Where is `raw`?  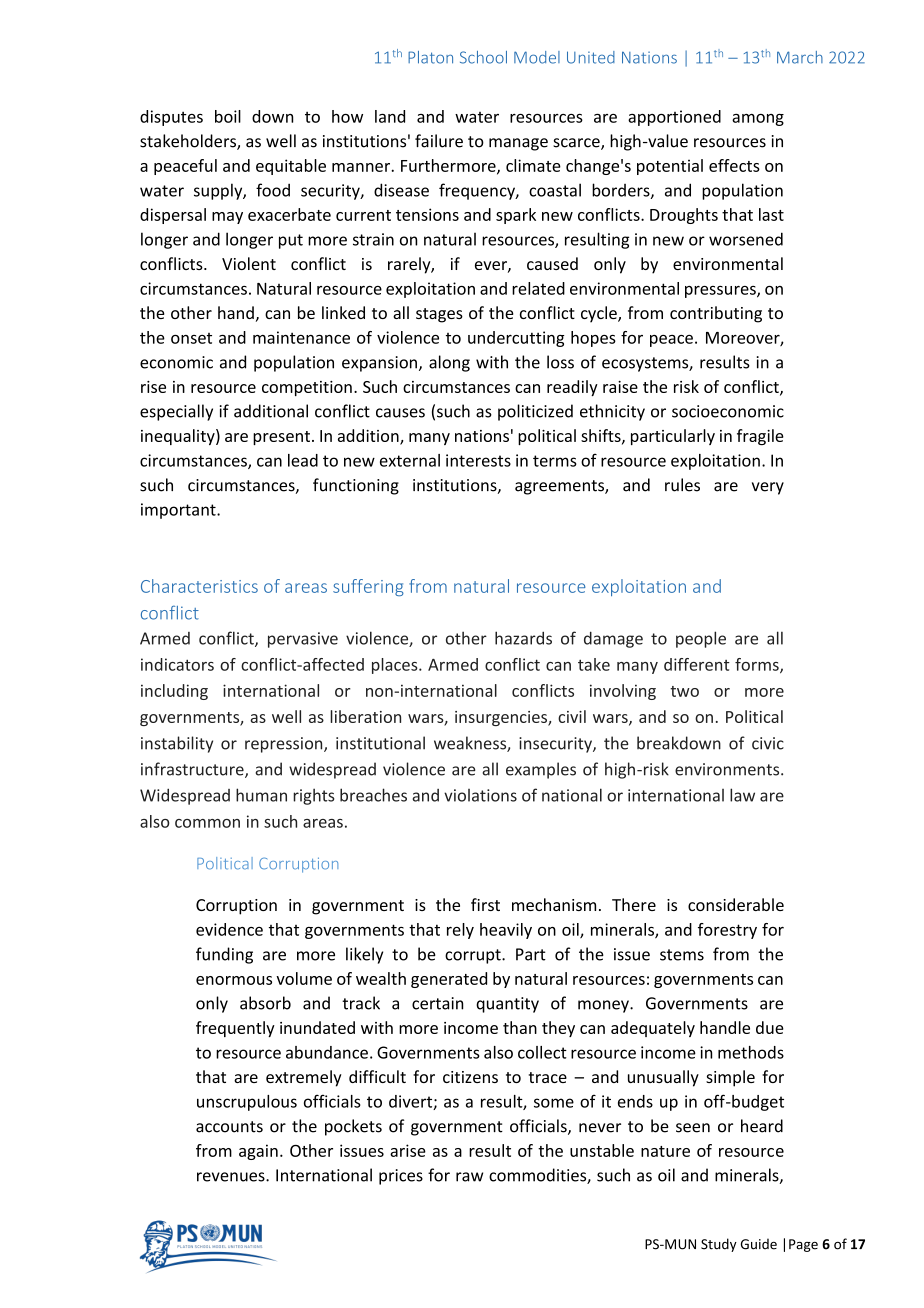 raw is located at coordinates (469, 1177).
